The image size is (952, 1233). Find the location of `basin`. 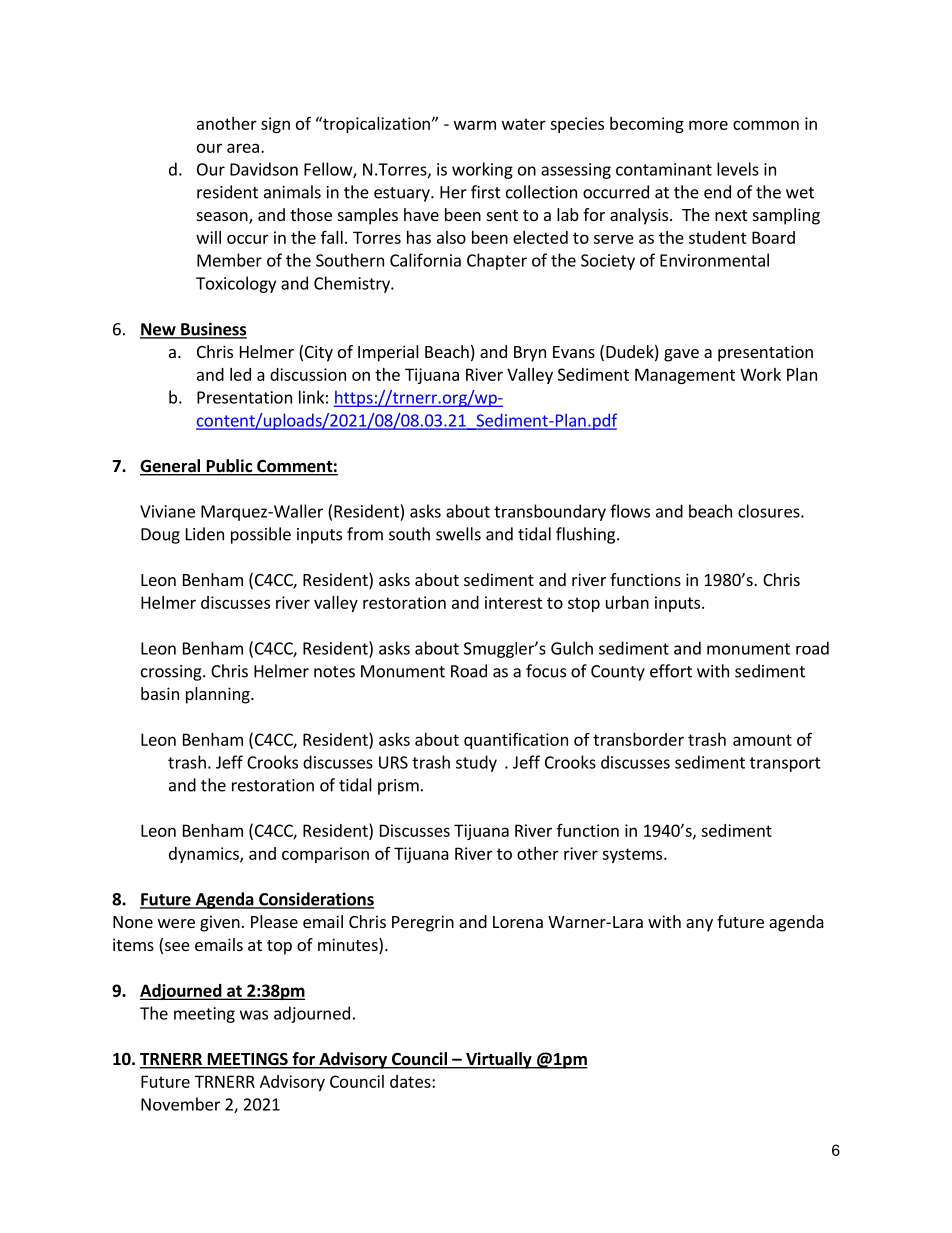

basin is located at coordinates (160, 693).
